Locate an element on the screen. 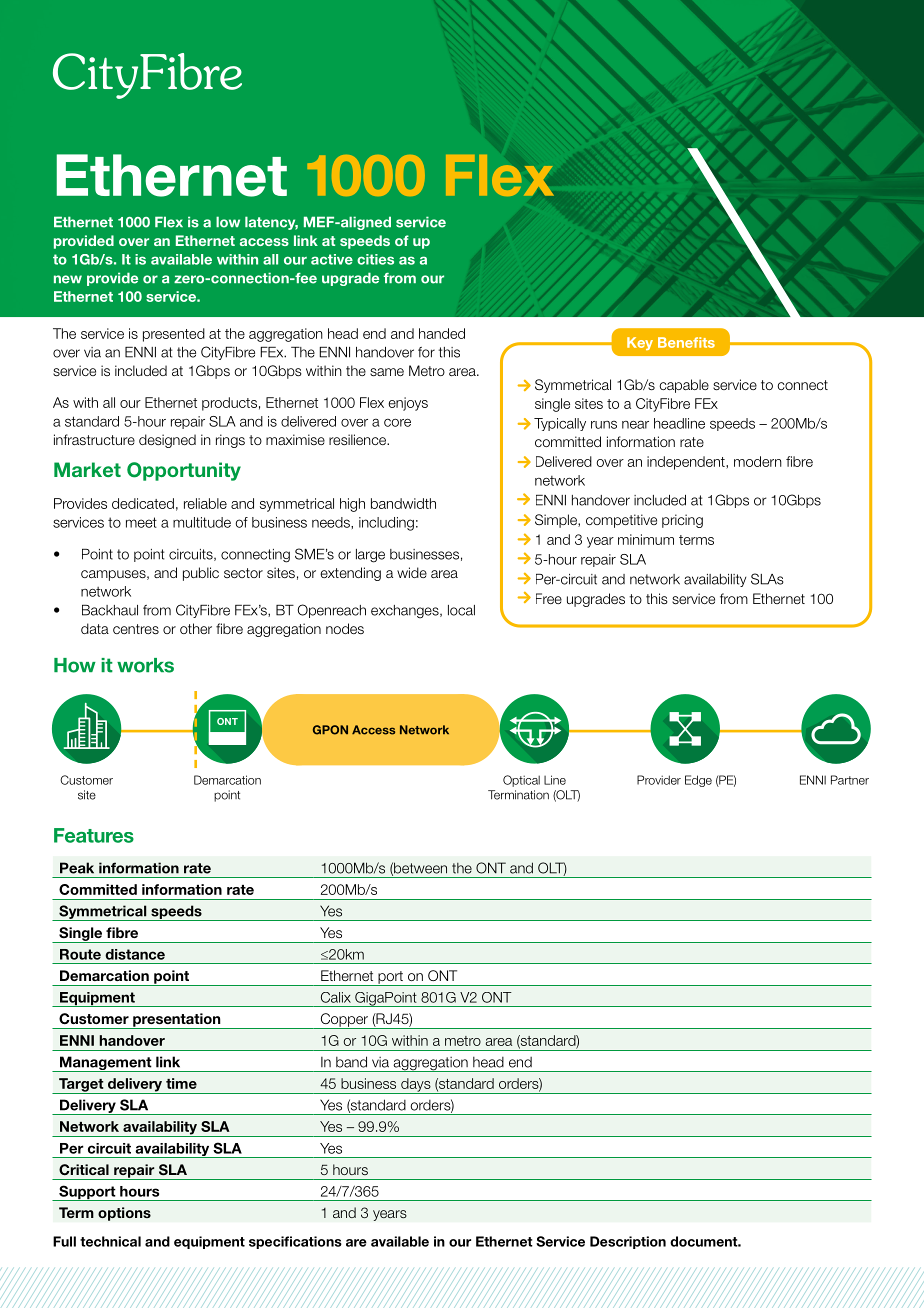 The image size is (924, 1308). Edge is located at coordinates (698, 781).
